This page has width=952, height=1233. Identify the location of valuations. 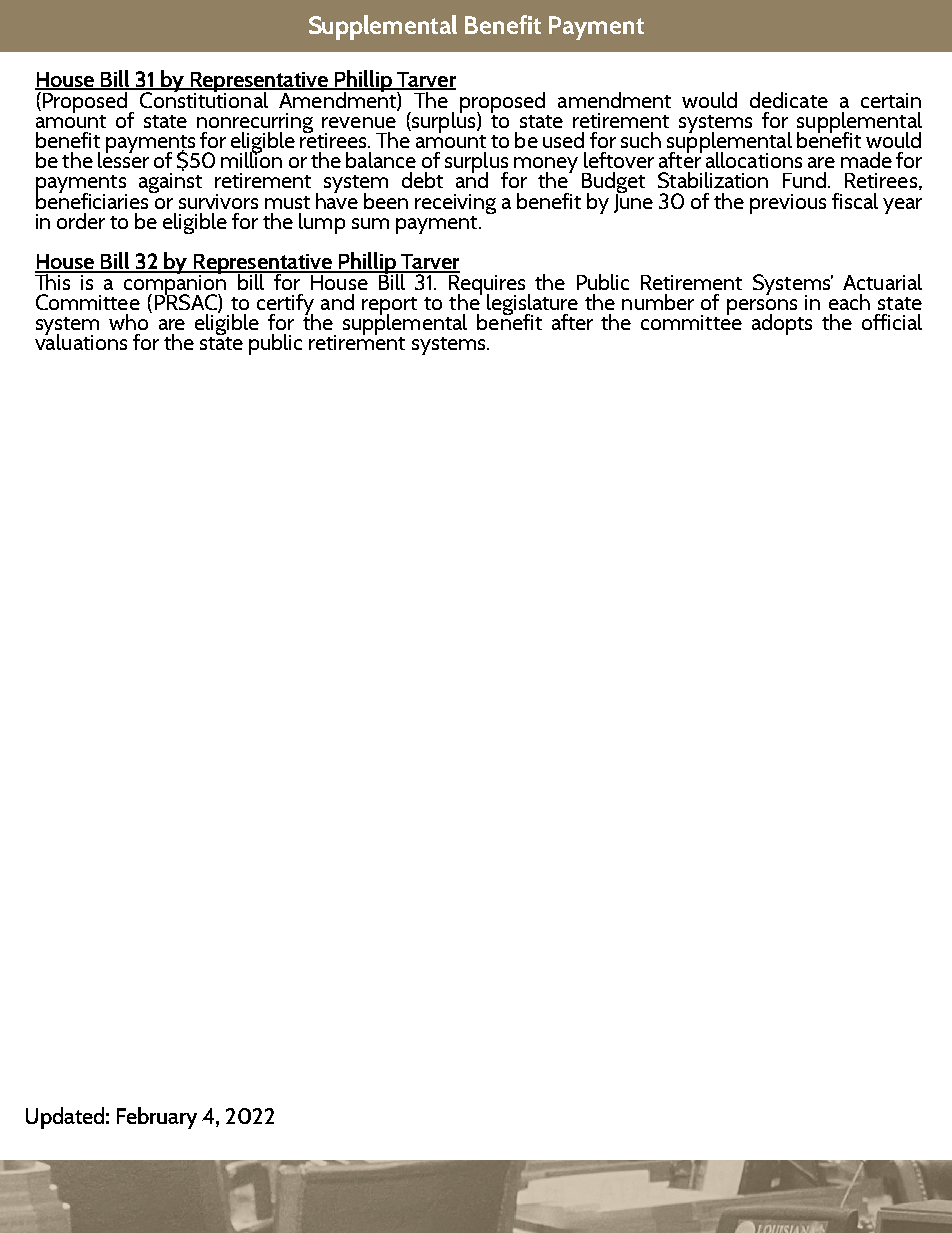
(81, 340).
